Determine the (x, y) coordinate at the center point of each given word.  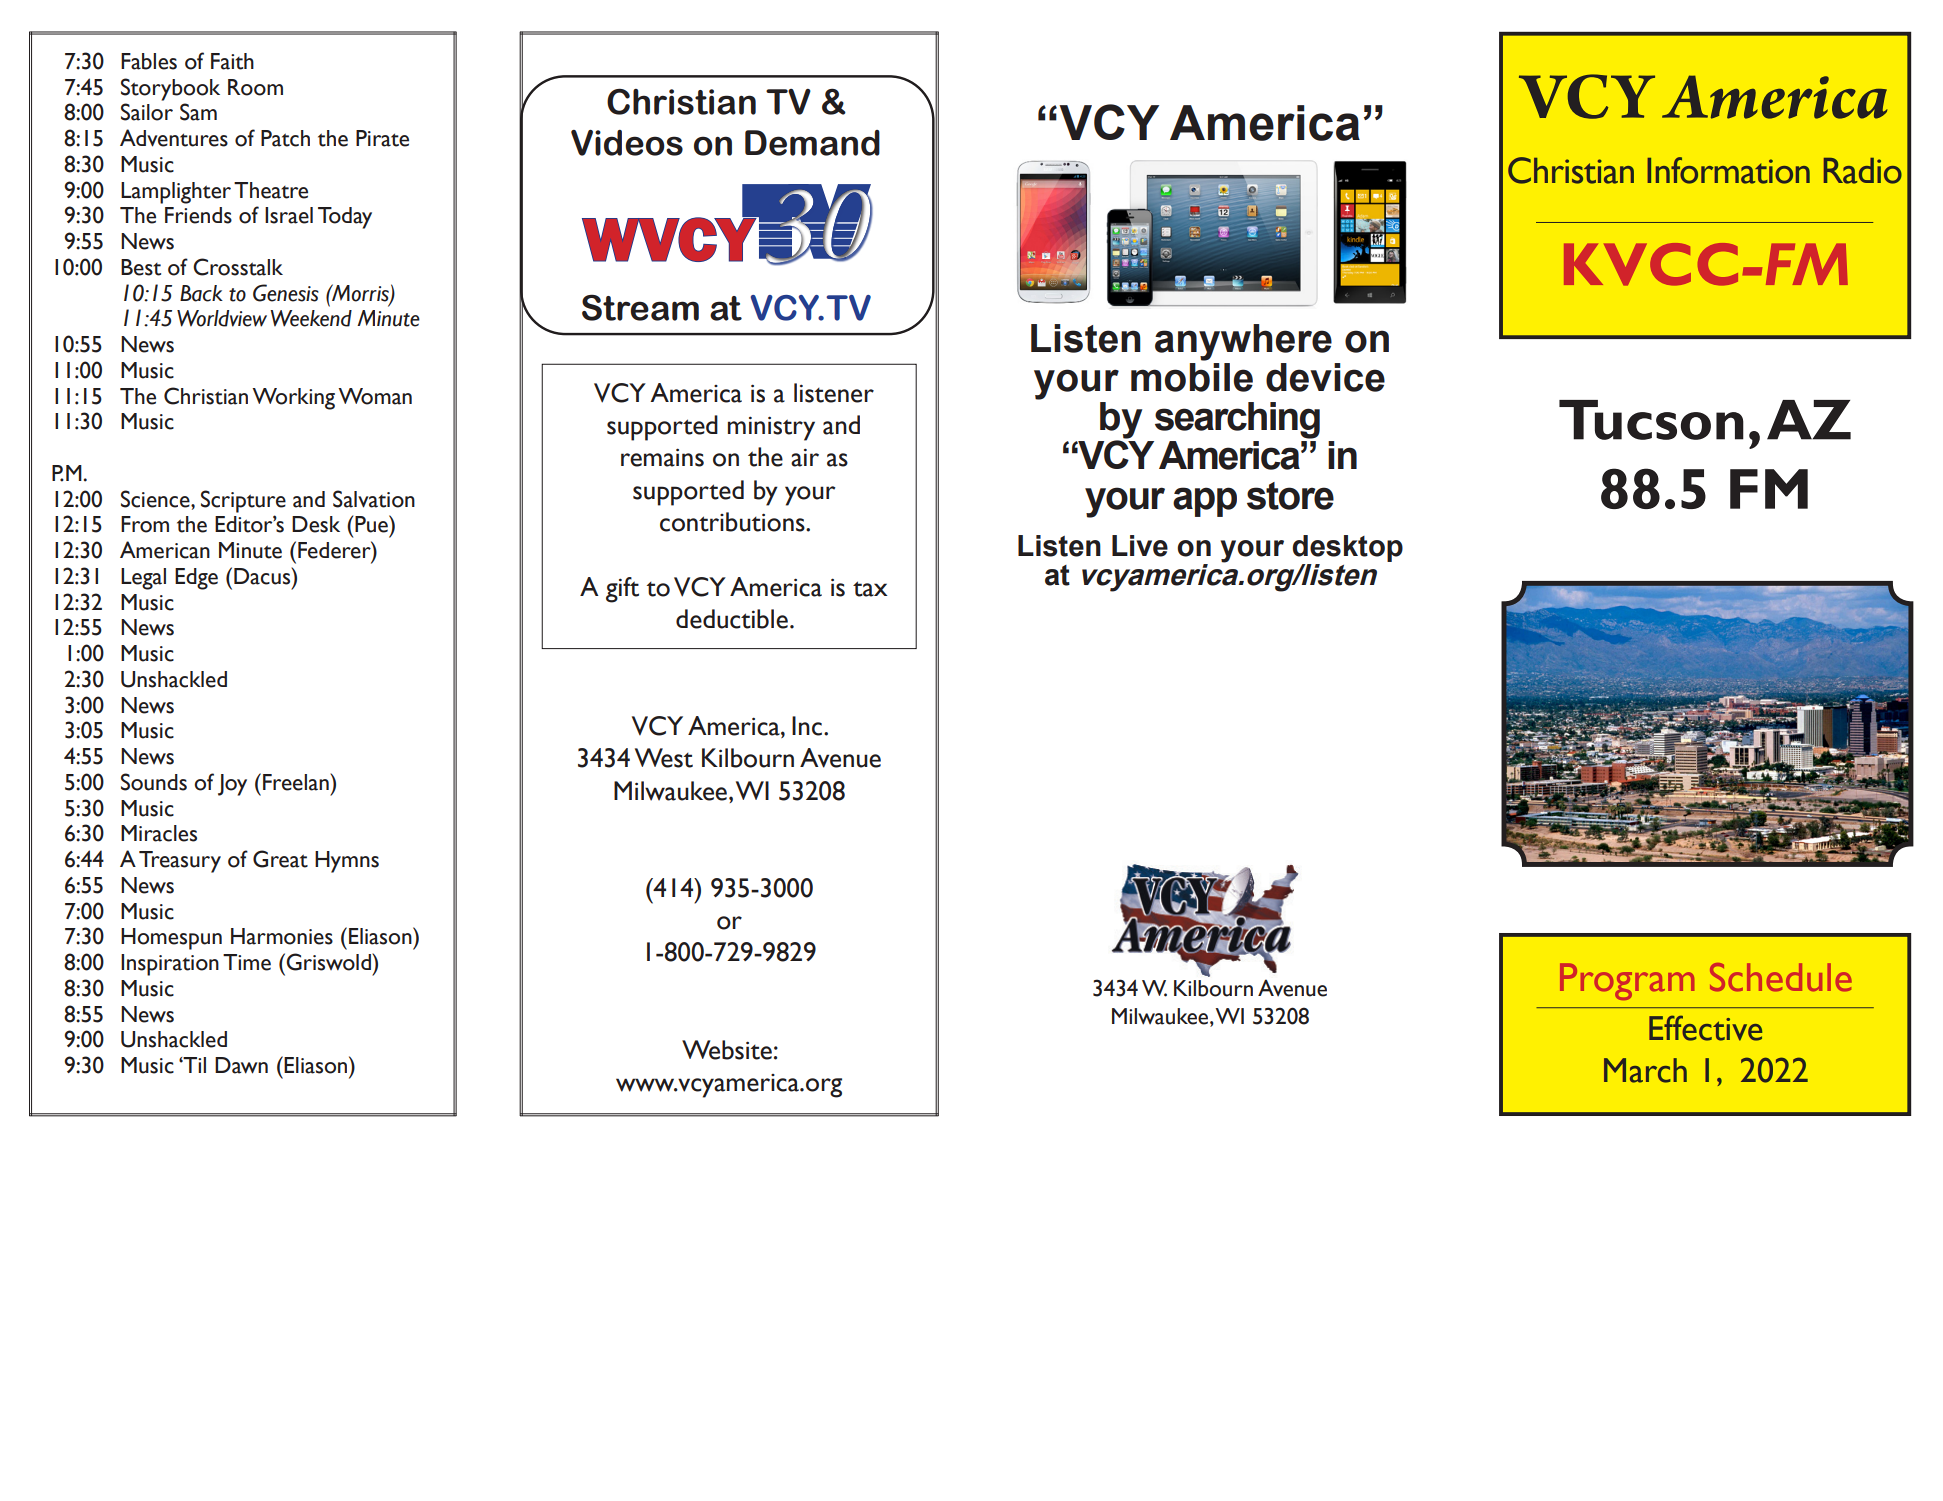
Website (727, 1050)
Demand (812, 143)
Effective (1705, 1028)
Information (1728, 170)
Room (255, 87)
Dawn (241, 1065)
